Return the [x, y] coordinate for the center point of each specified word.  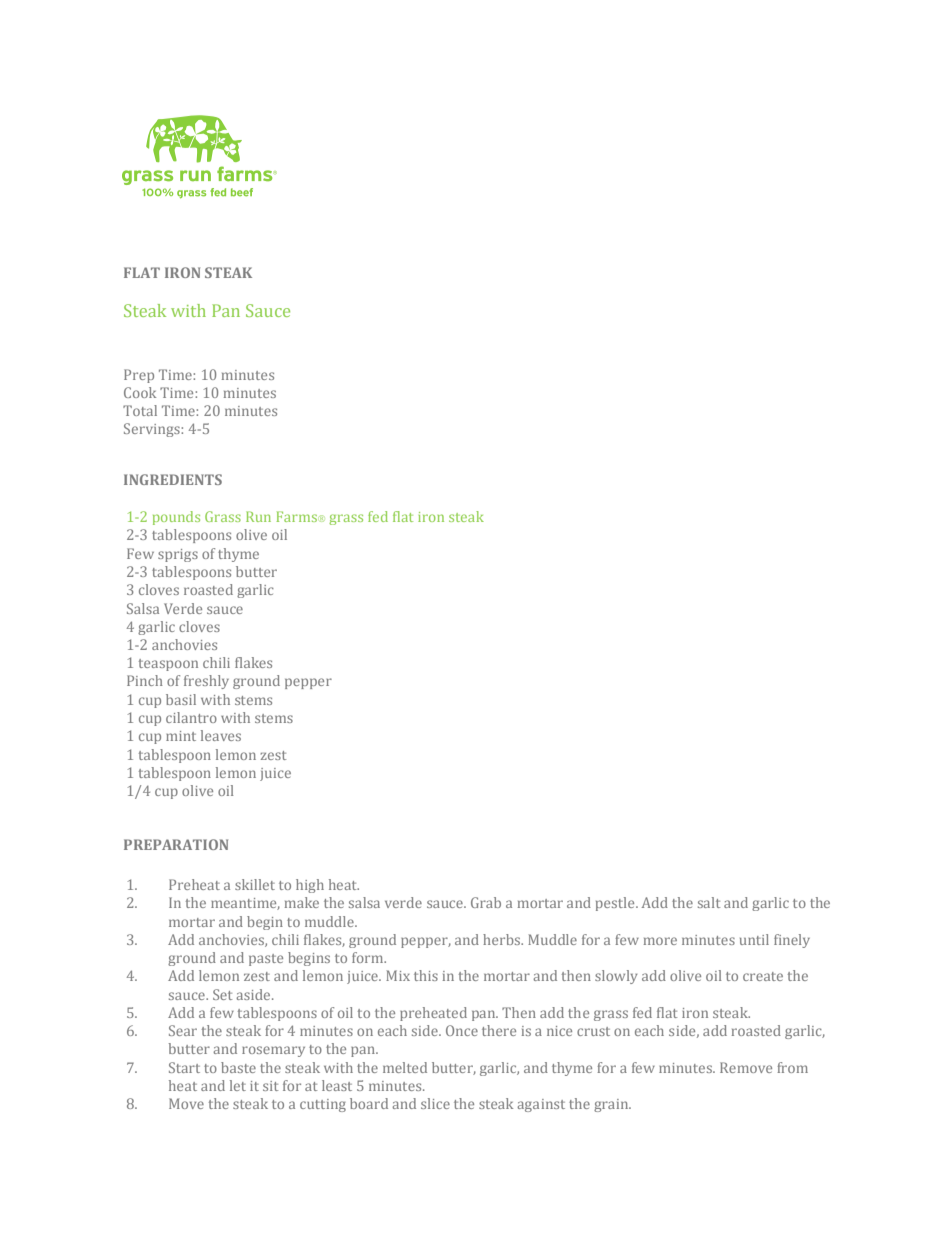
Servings [153, 430]
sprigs [178, 555]
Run [258, 516]
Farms [296, 516]
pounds [176, 518]
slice [435, 1103]
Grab [486, 902]
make [302, 902]
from [792, 1067]
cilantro [191, 717]
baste [238, 1067]
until [754, 939]
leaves [221, 735]
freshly [206, 682]
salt [709, 902]
